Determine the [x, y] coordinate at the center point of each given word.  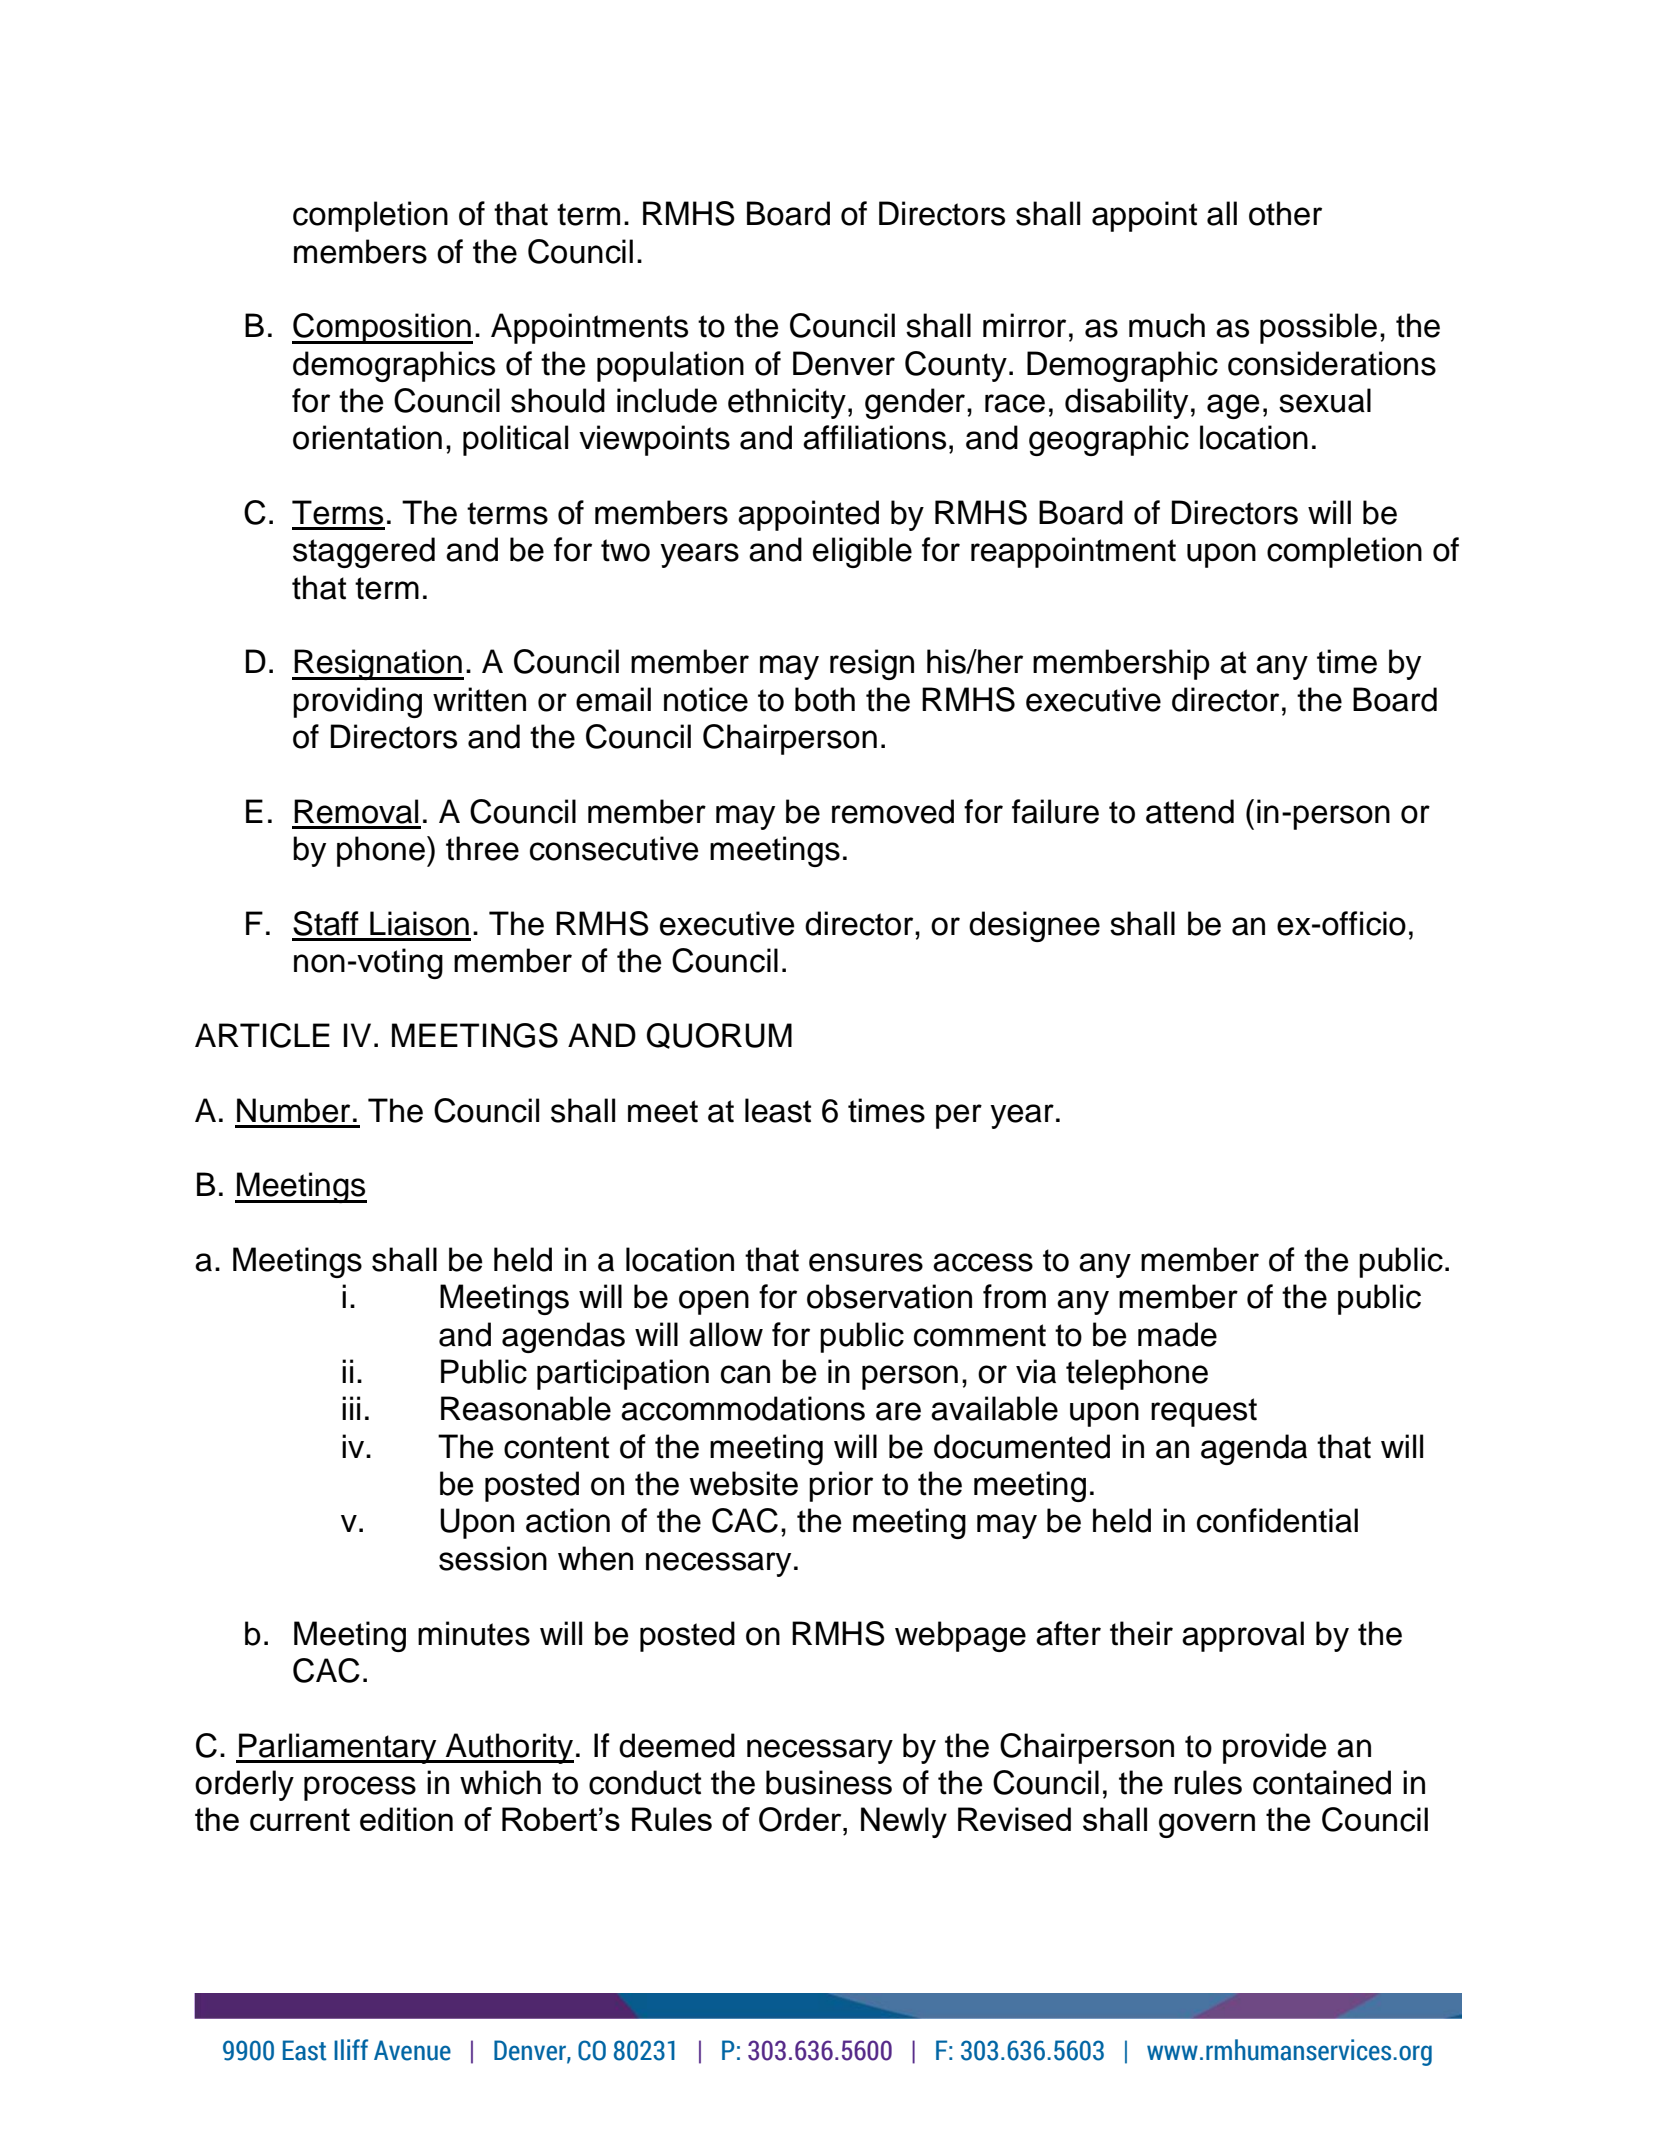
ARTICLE [262, 1035]
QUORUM [719, 1036]
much [1167, 325]
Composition [382, 328]
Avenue [412, 2050]
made [1177, 1334]
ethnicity [787, 403]
